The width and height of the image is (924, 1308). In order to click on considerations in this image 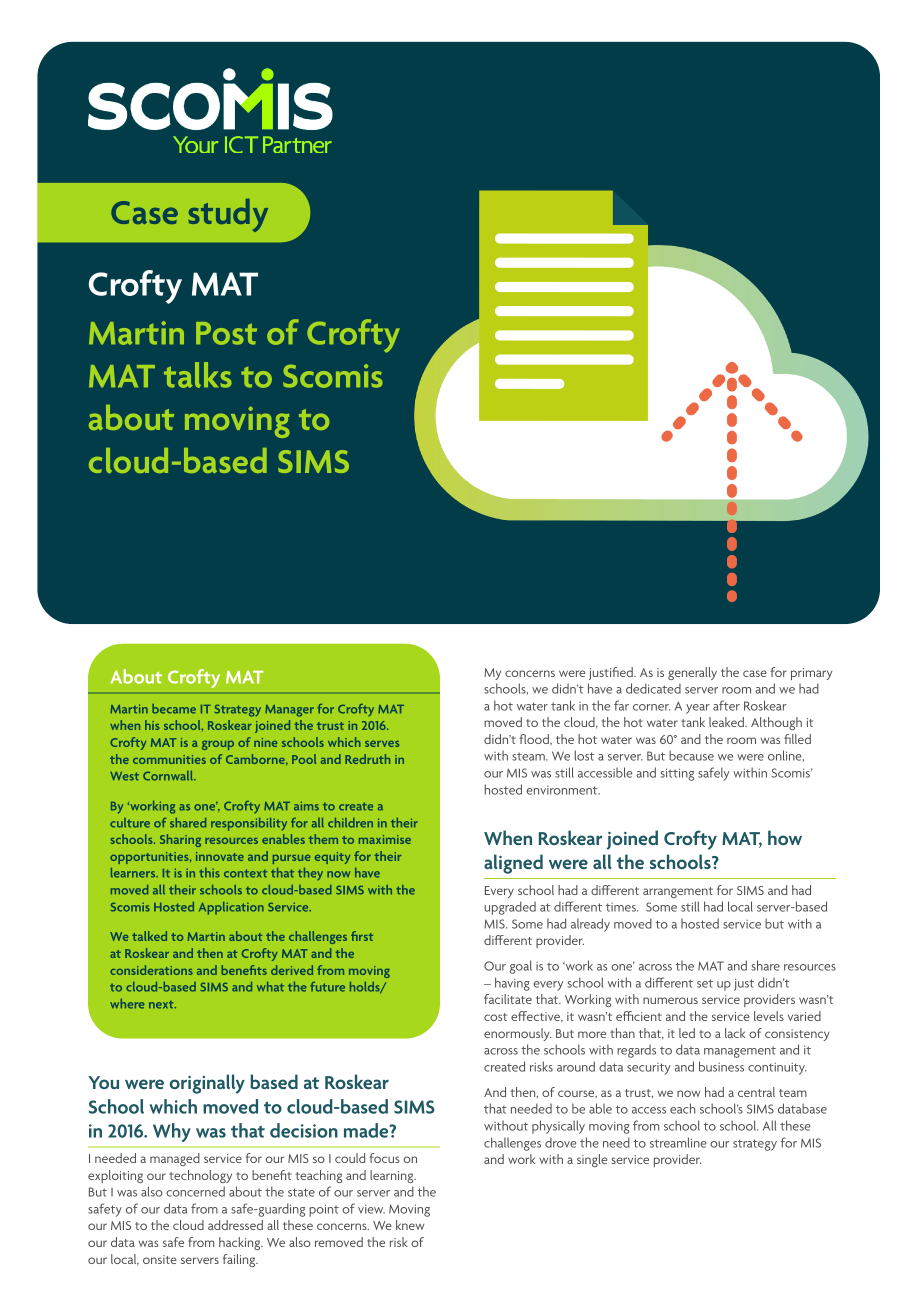, I will do `click(151, 970)`.
